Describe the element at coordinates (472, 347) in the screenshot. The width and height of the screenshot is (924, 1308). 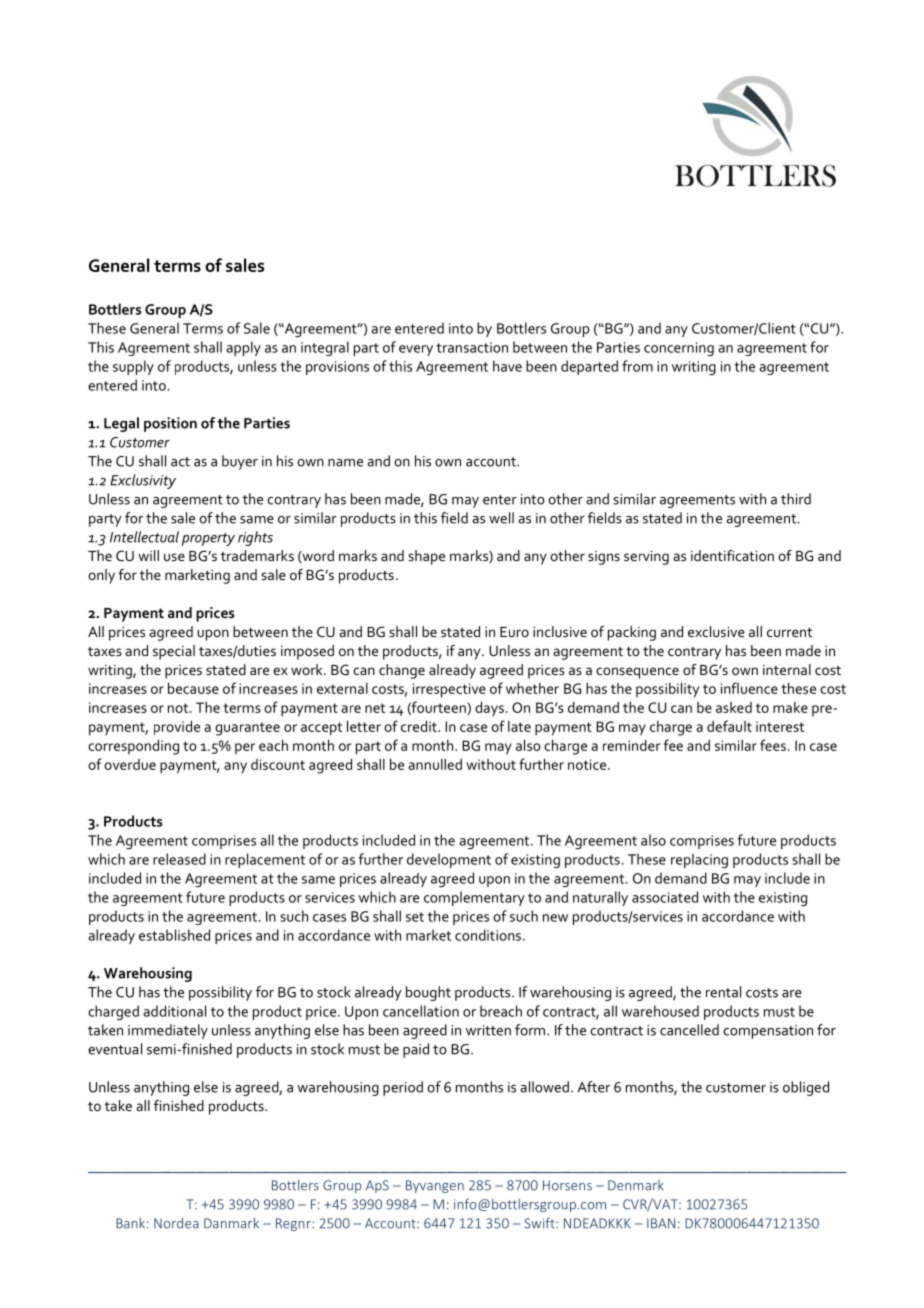
I see `transaction` at that location.
